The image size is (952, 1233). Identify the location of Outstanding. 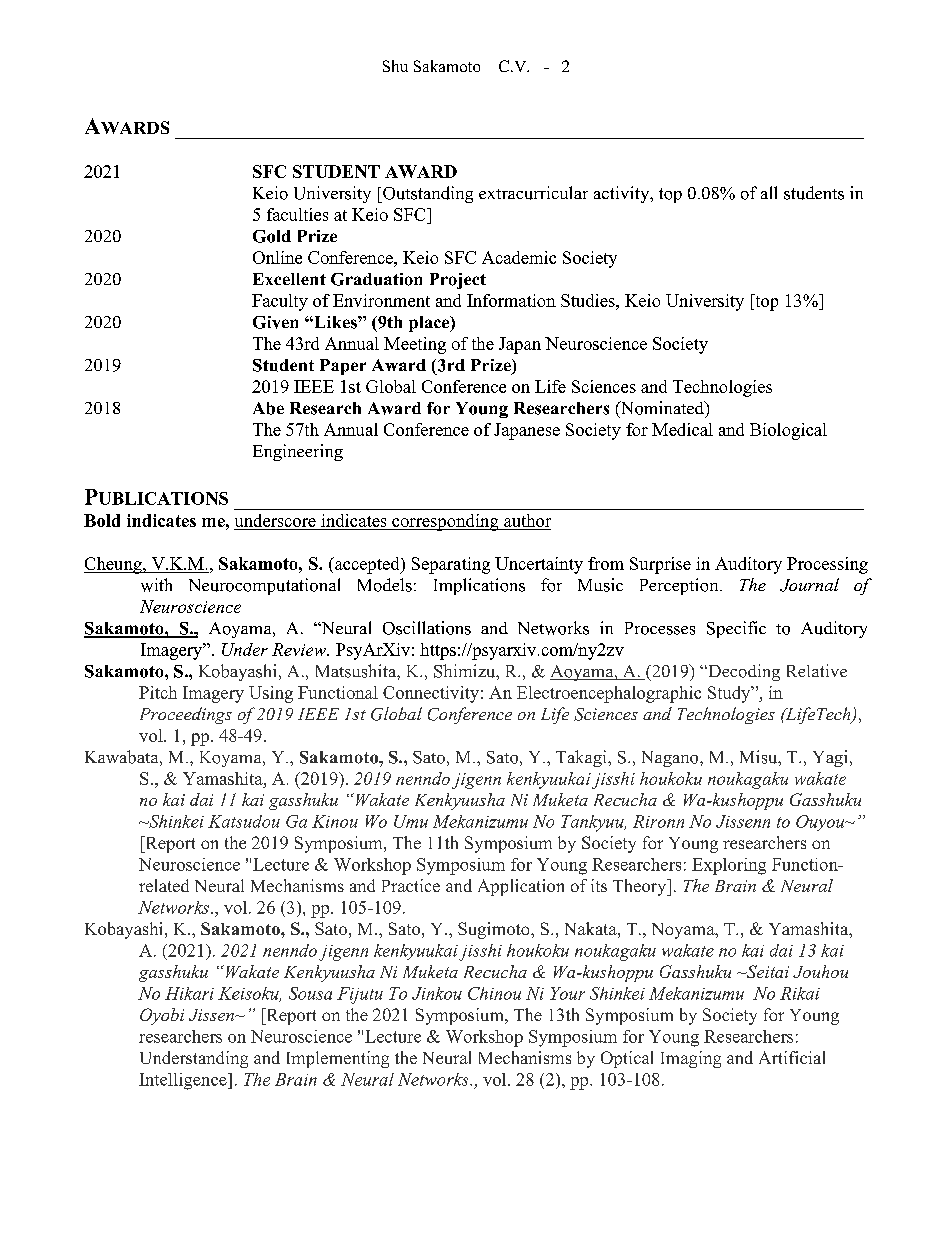
(427, 194).
